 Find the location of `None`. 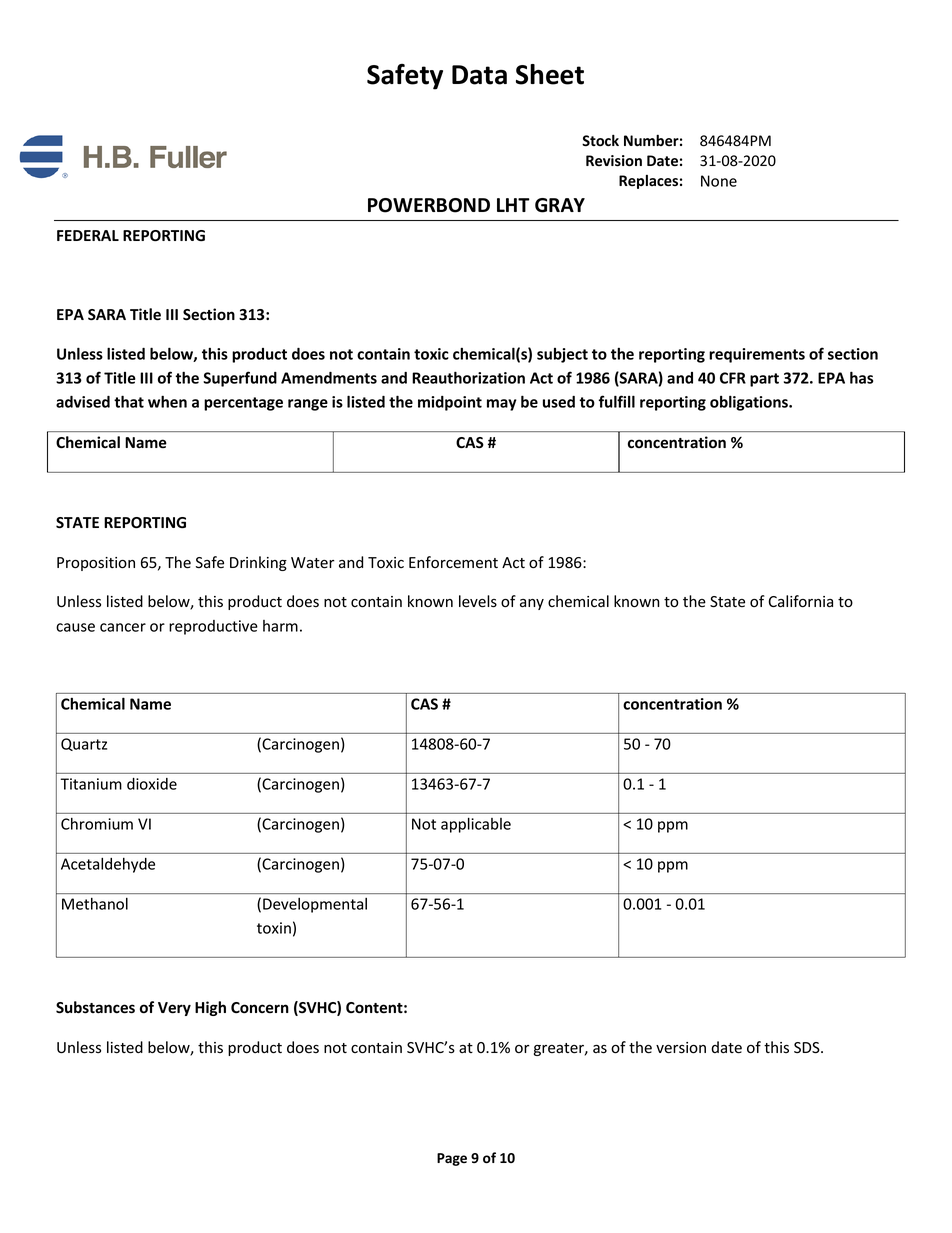

None is located at coordinates (719, 181).
